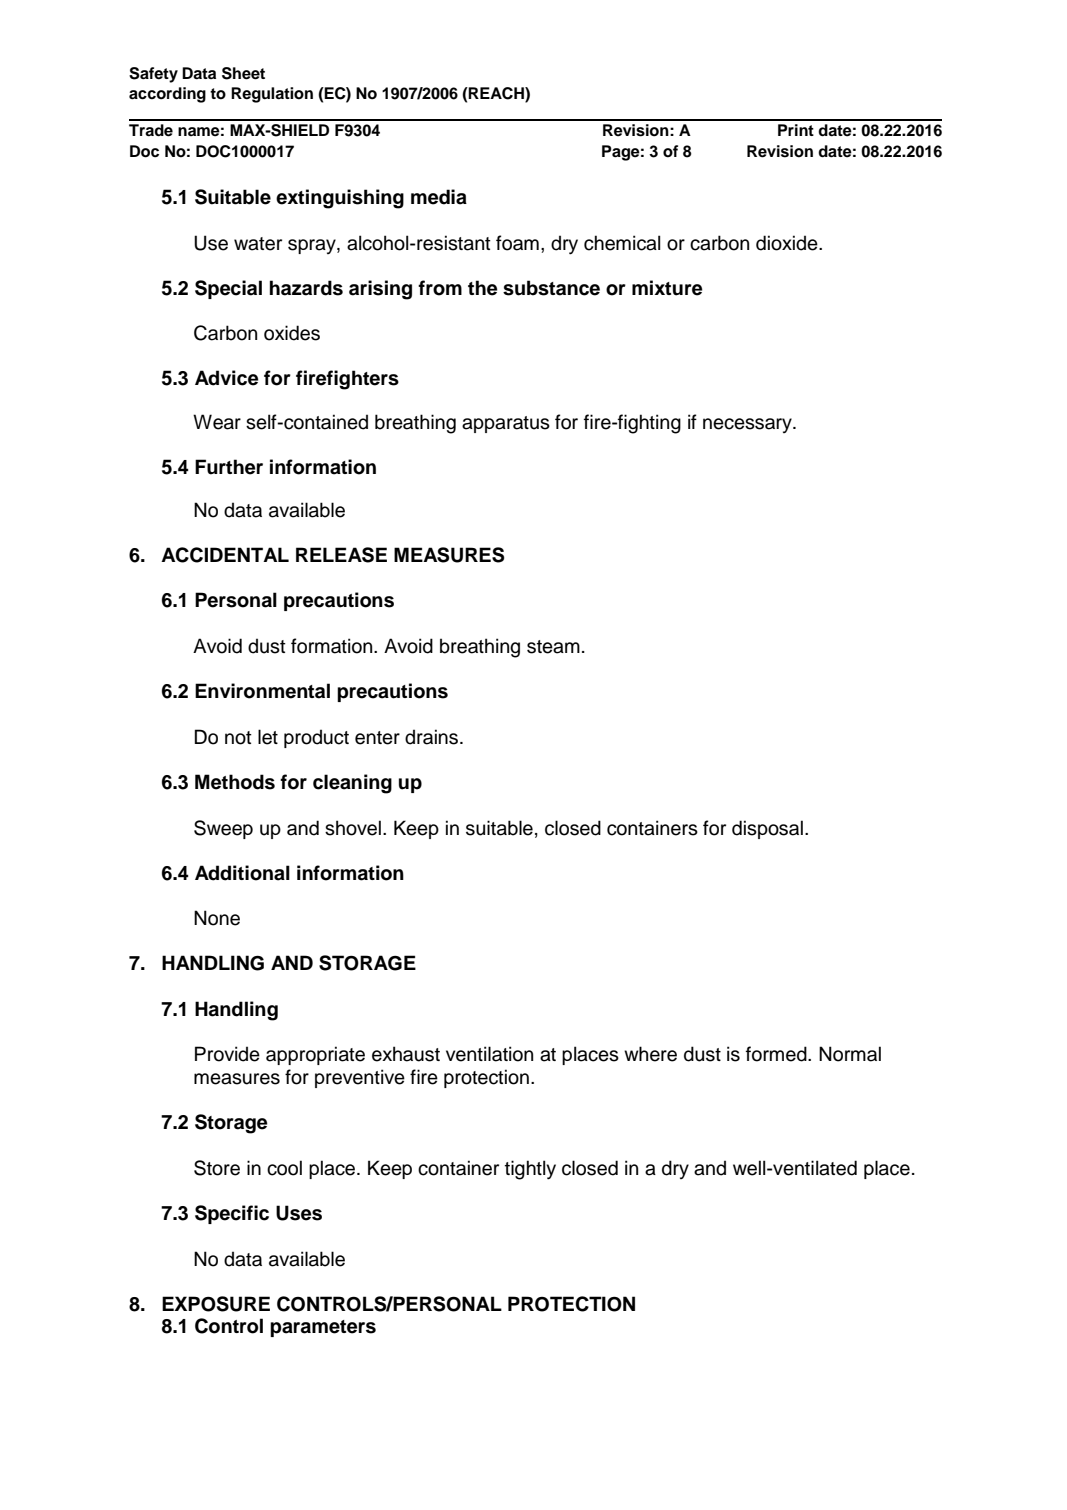 The width and height of the screenshot is (1067, 1510). Describe the element at coordinates (530, 1170) in the screenshot. I see `tightly` at that location.
